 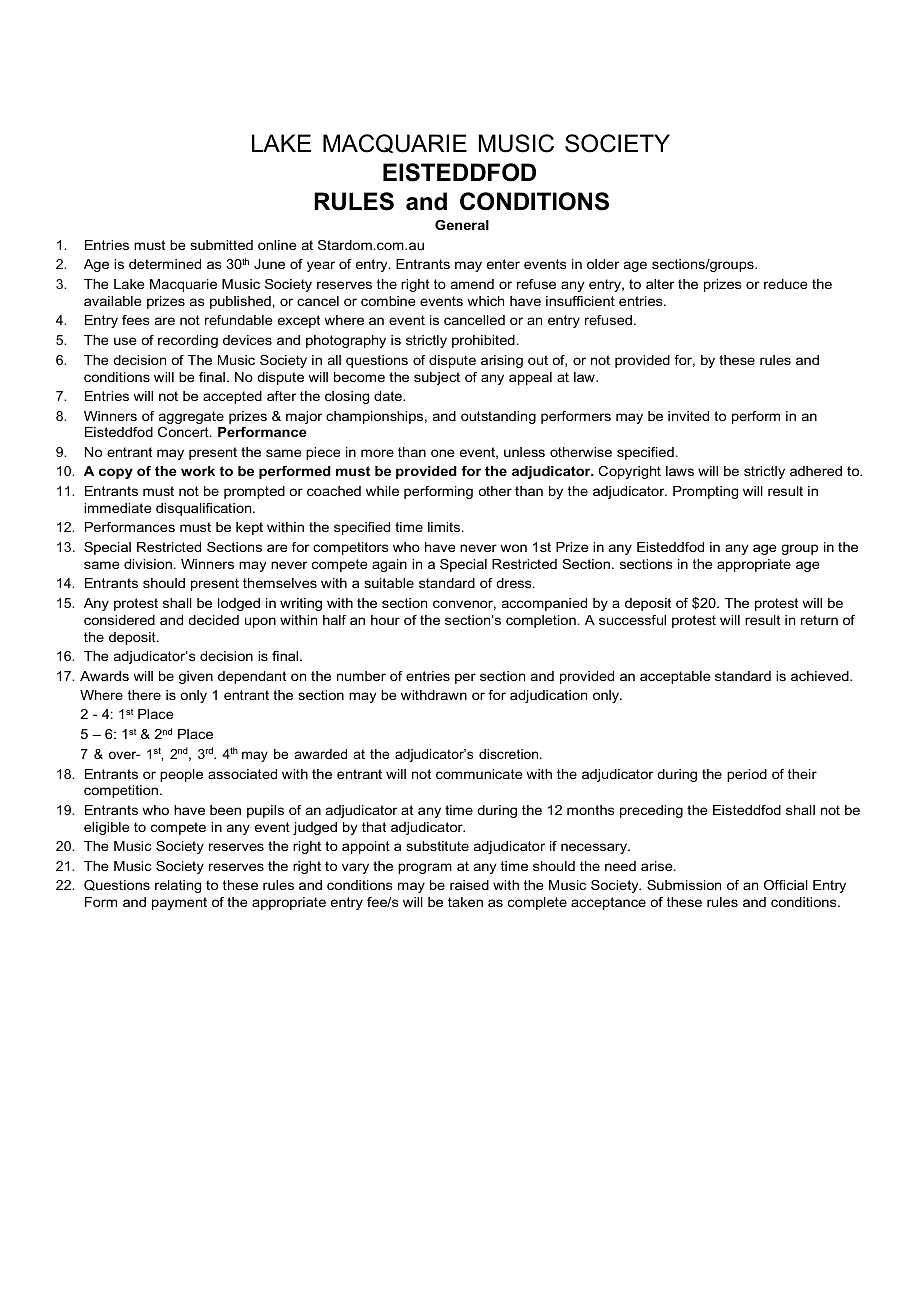 What do you see at coordinates (513, 548) in the screenshot?
I see `won` at bounding box center [513, 548].
